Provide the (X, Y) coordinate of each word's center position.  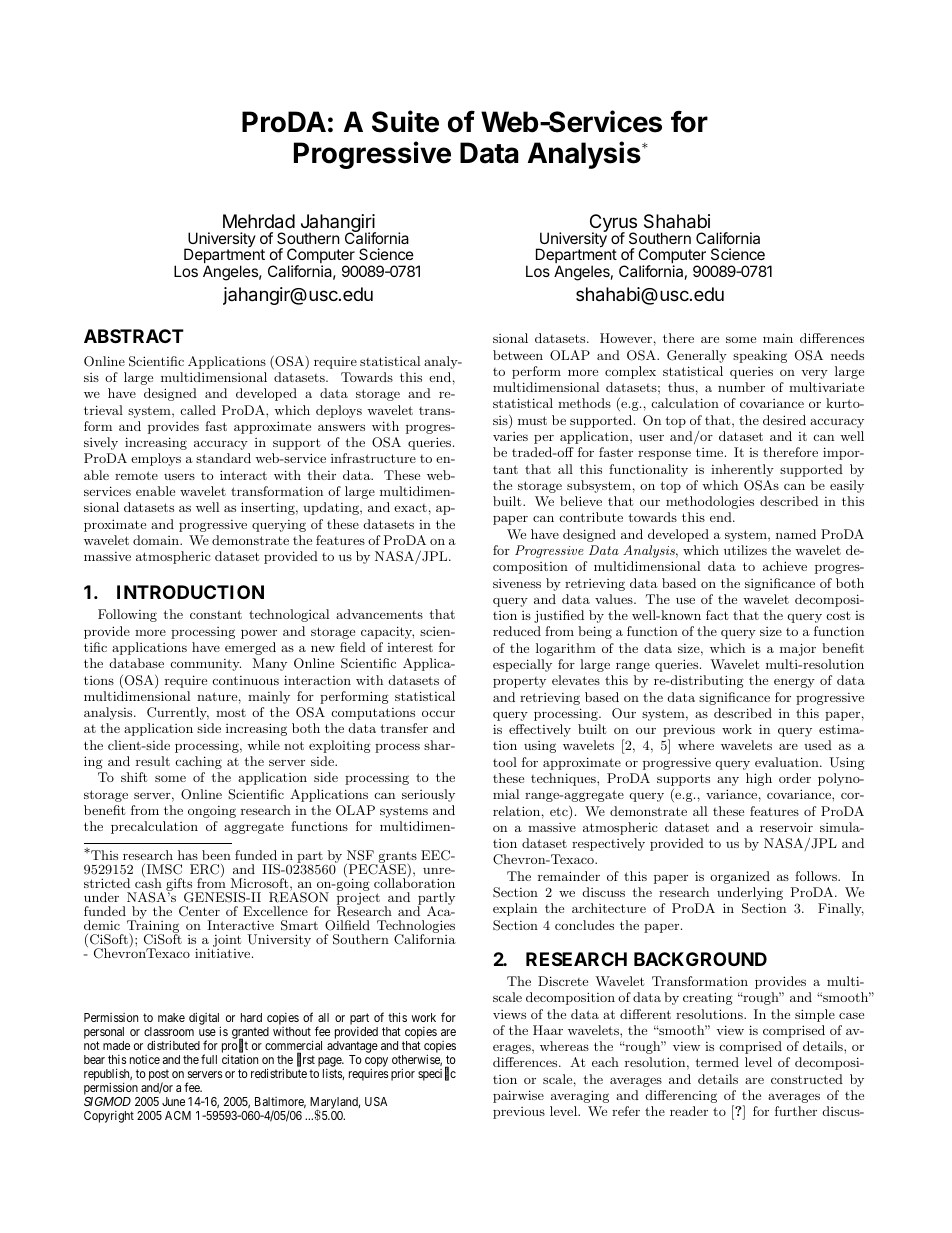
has (188, 855)
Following (127, 615)
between (518, 355)
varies (510, 436)
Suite (405, 121)
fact (717, 615)
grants (396, 859)
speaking (760, 356)
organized (740, 877)
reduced (517, 631)
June (173, 1101)
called (198, 410)
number (741, 387)
